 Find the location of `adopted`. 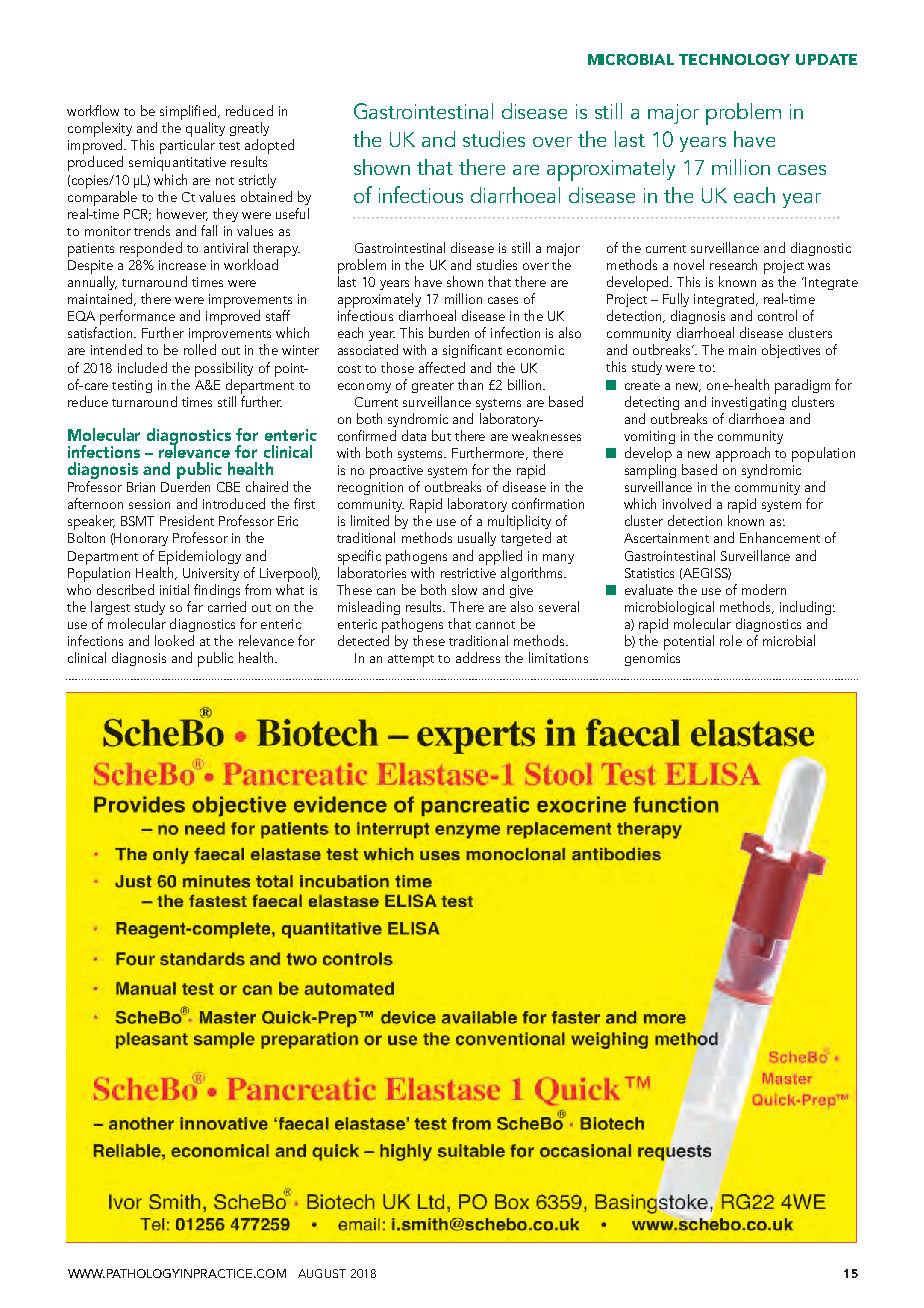

adopted is located at coordinates (269, 148).
